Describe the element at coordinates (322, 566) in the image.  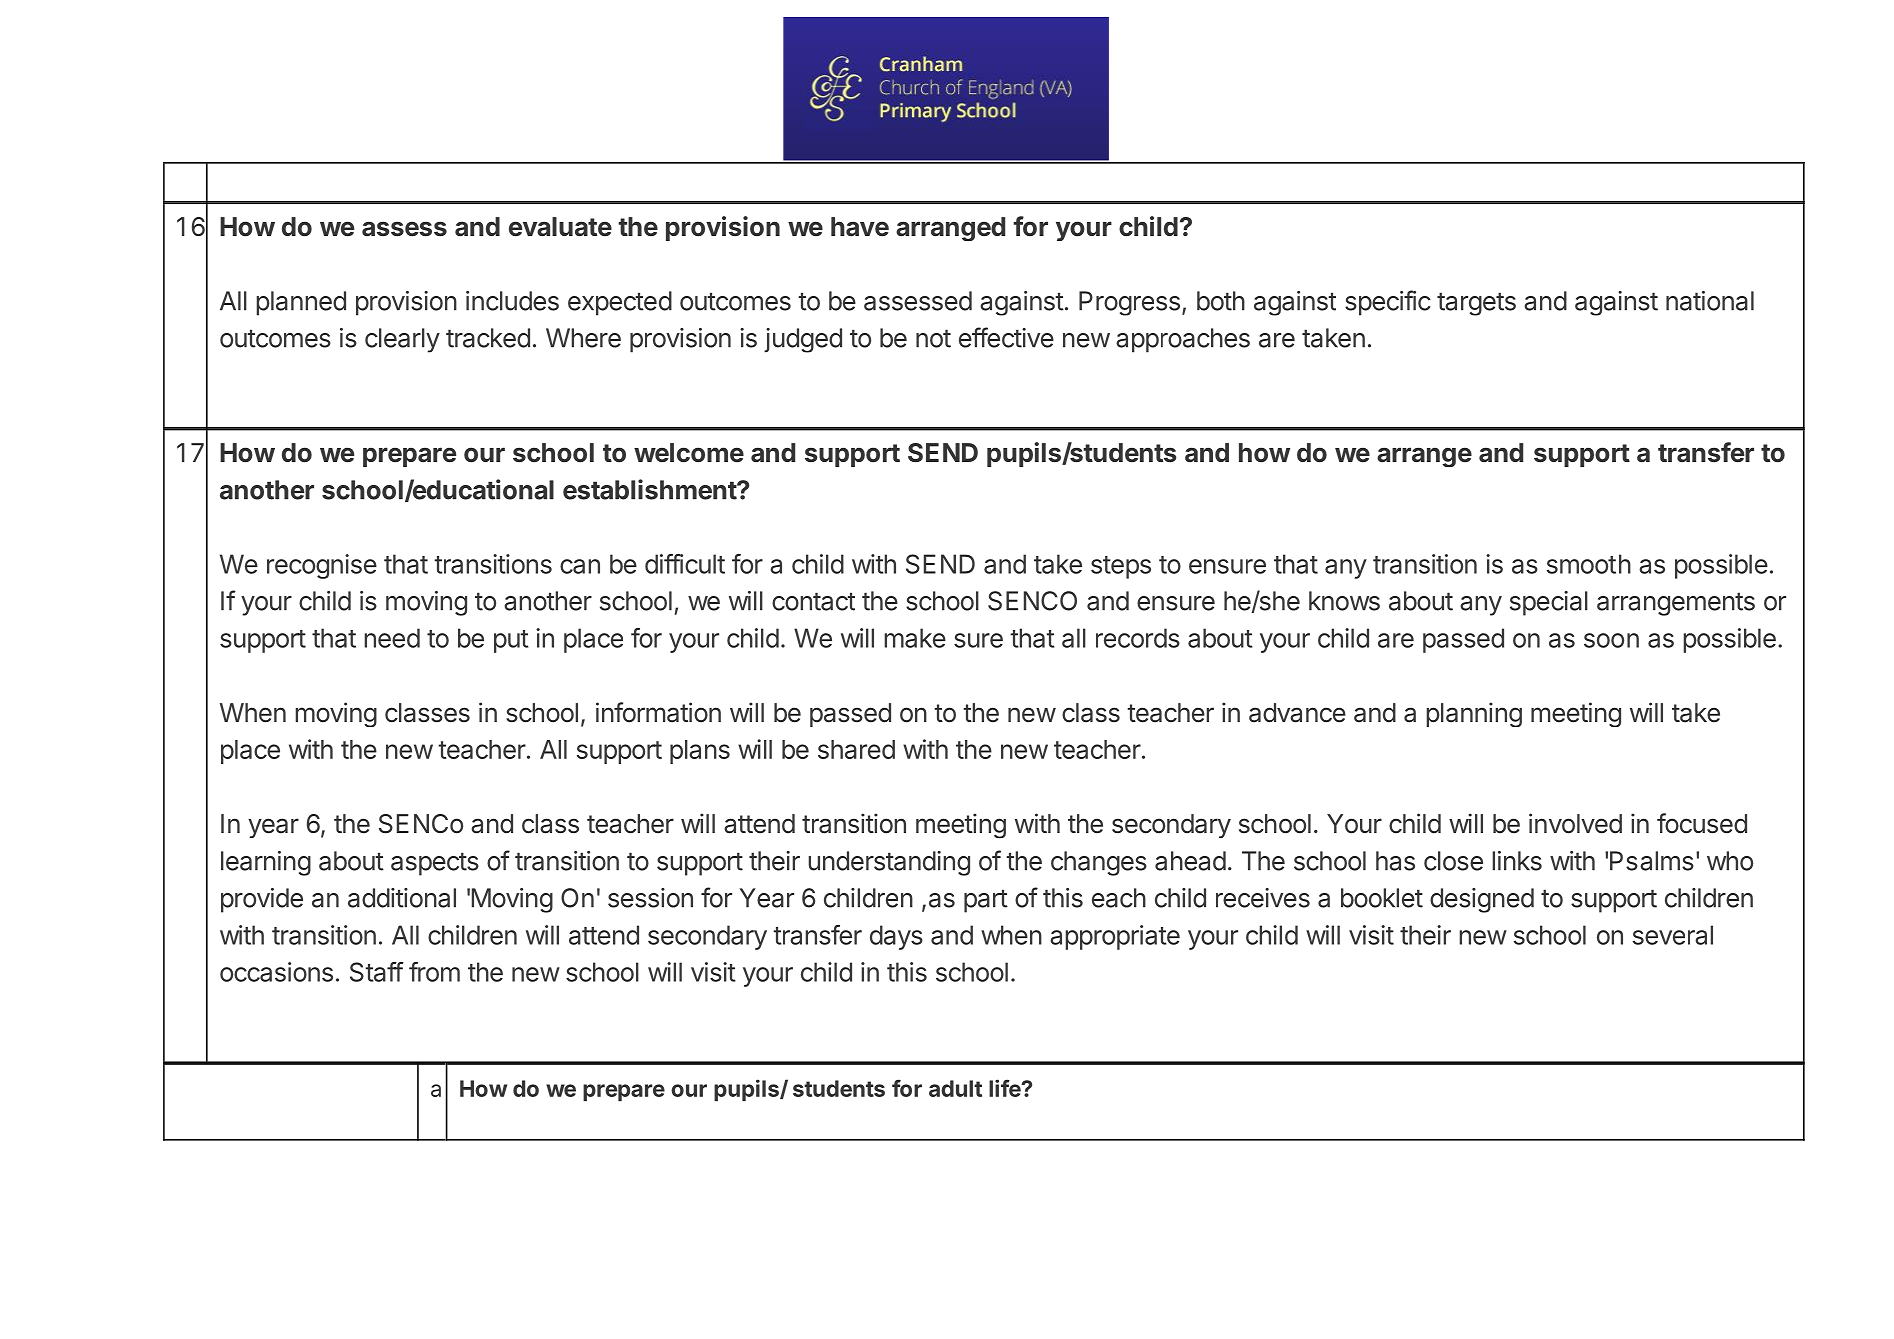
I see `recognise` at that location.
